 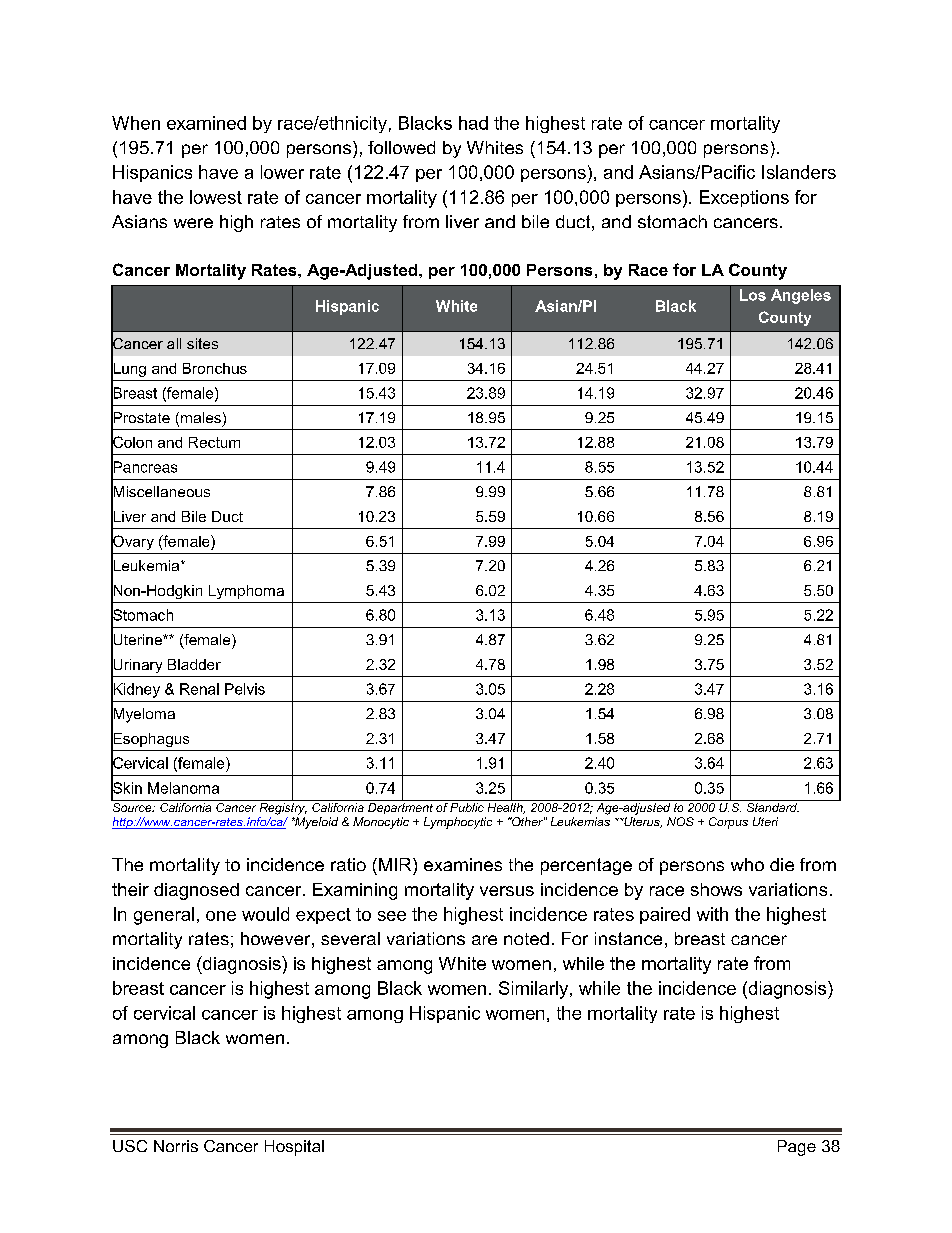 What do you see at coordinates (744, 198) in the screenshot?
I see `Exceptions` at bounding box center [744, 198].
